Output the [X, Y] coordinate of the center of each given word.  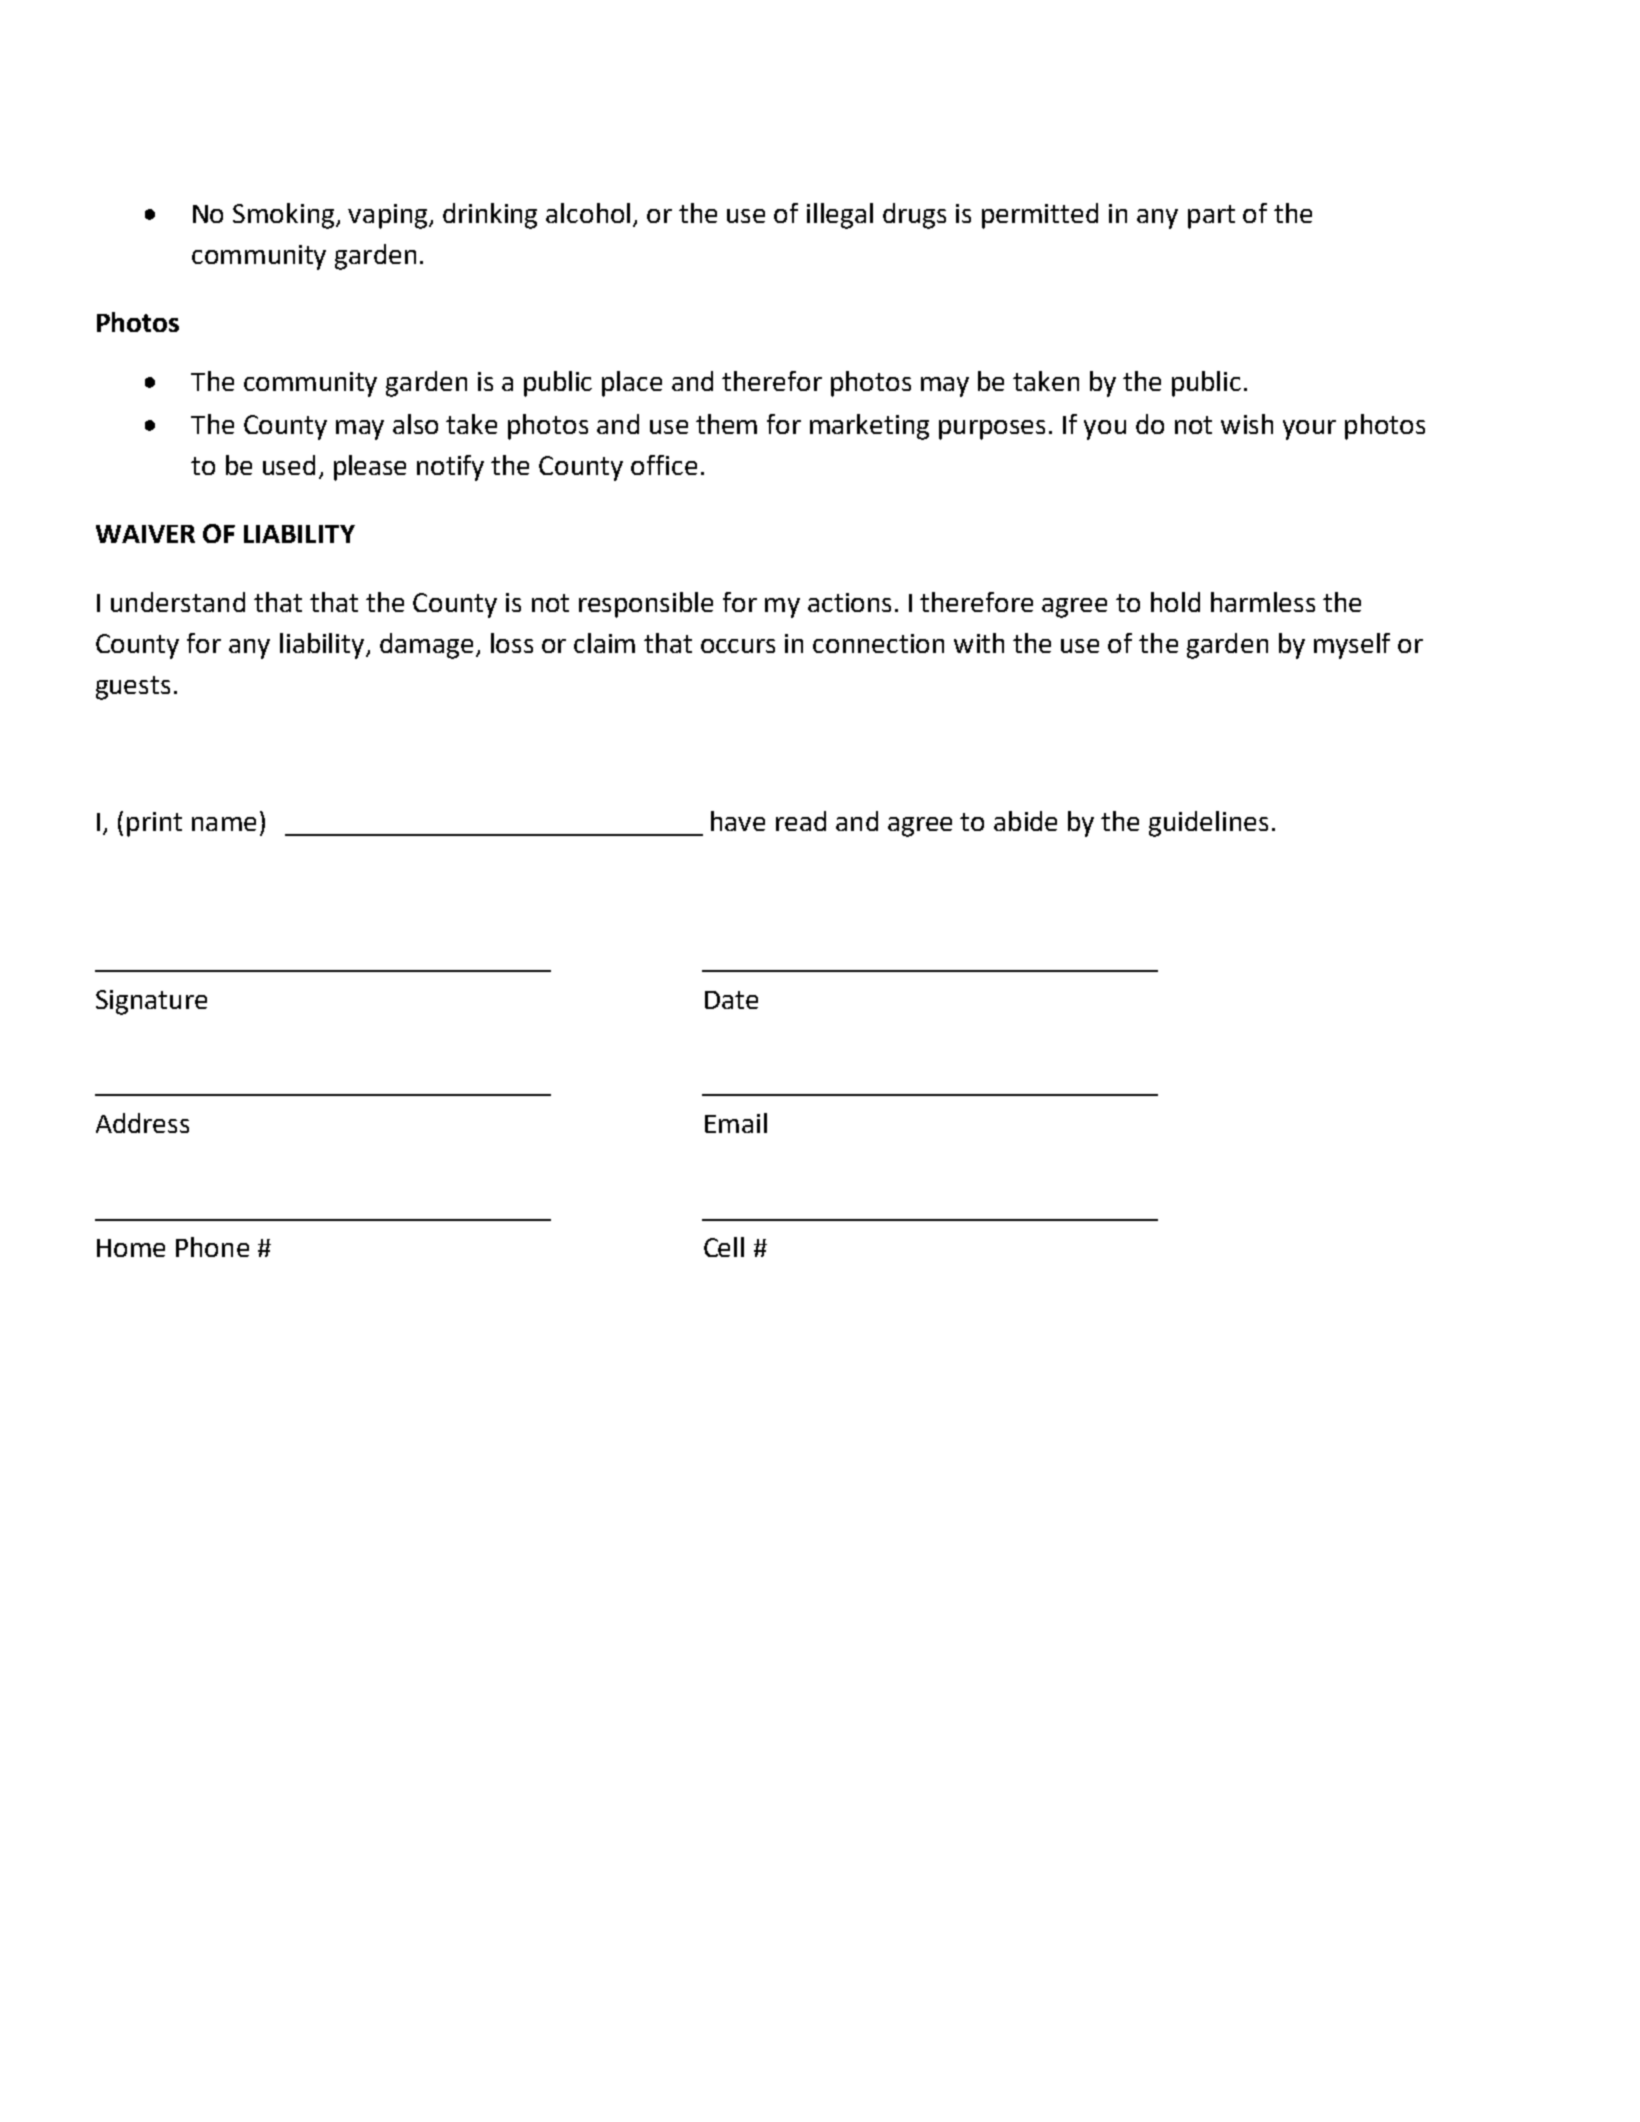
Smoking [285, 216]
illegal [840, 216]
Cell [724, 1247]
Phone [212, 1247]
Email [736, 1123]
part [1211, 217]
